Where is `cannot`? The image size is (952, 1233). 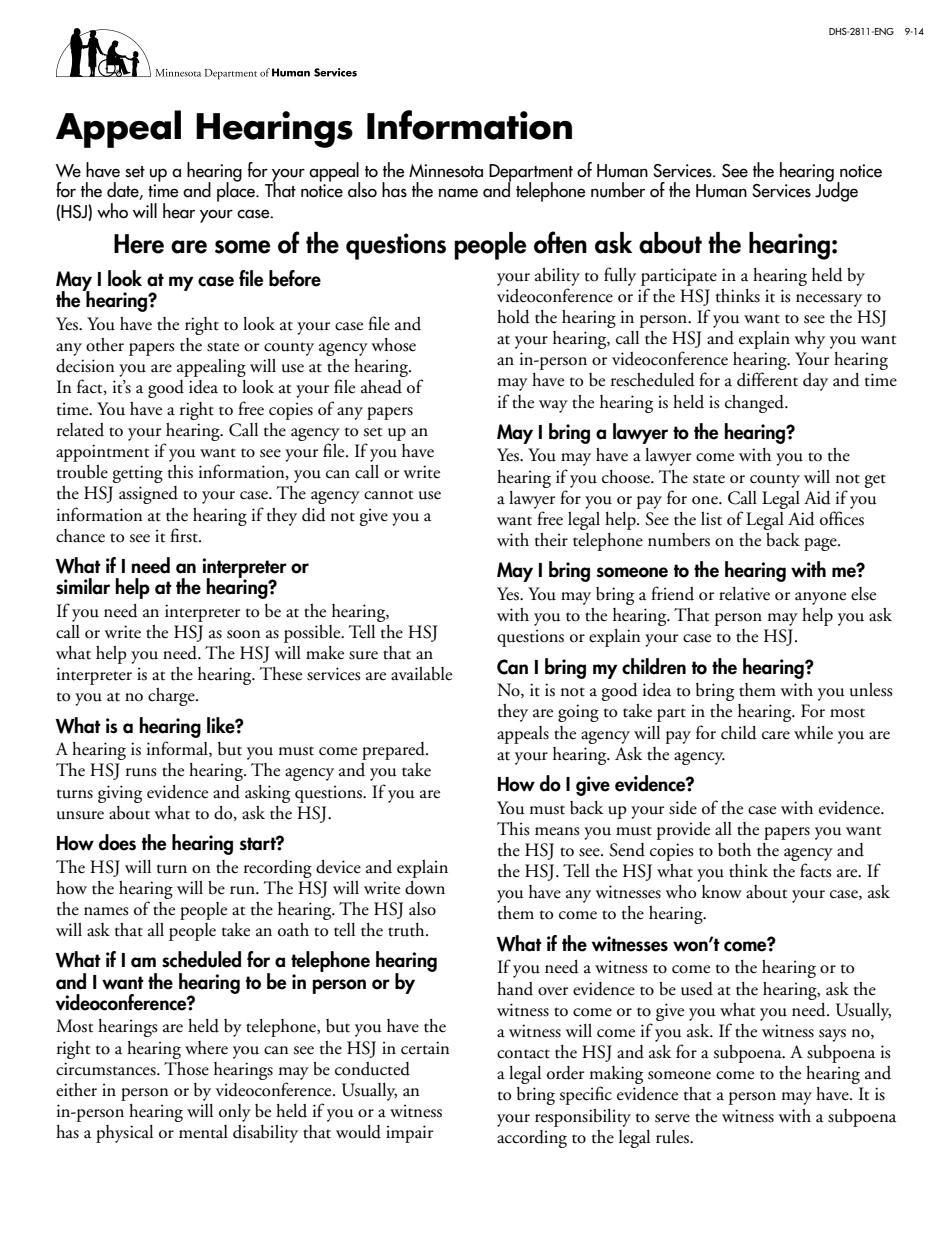
cannot is located at coordinates (388, 495).
